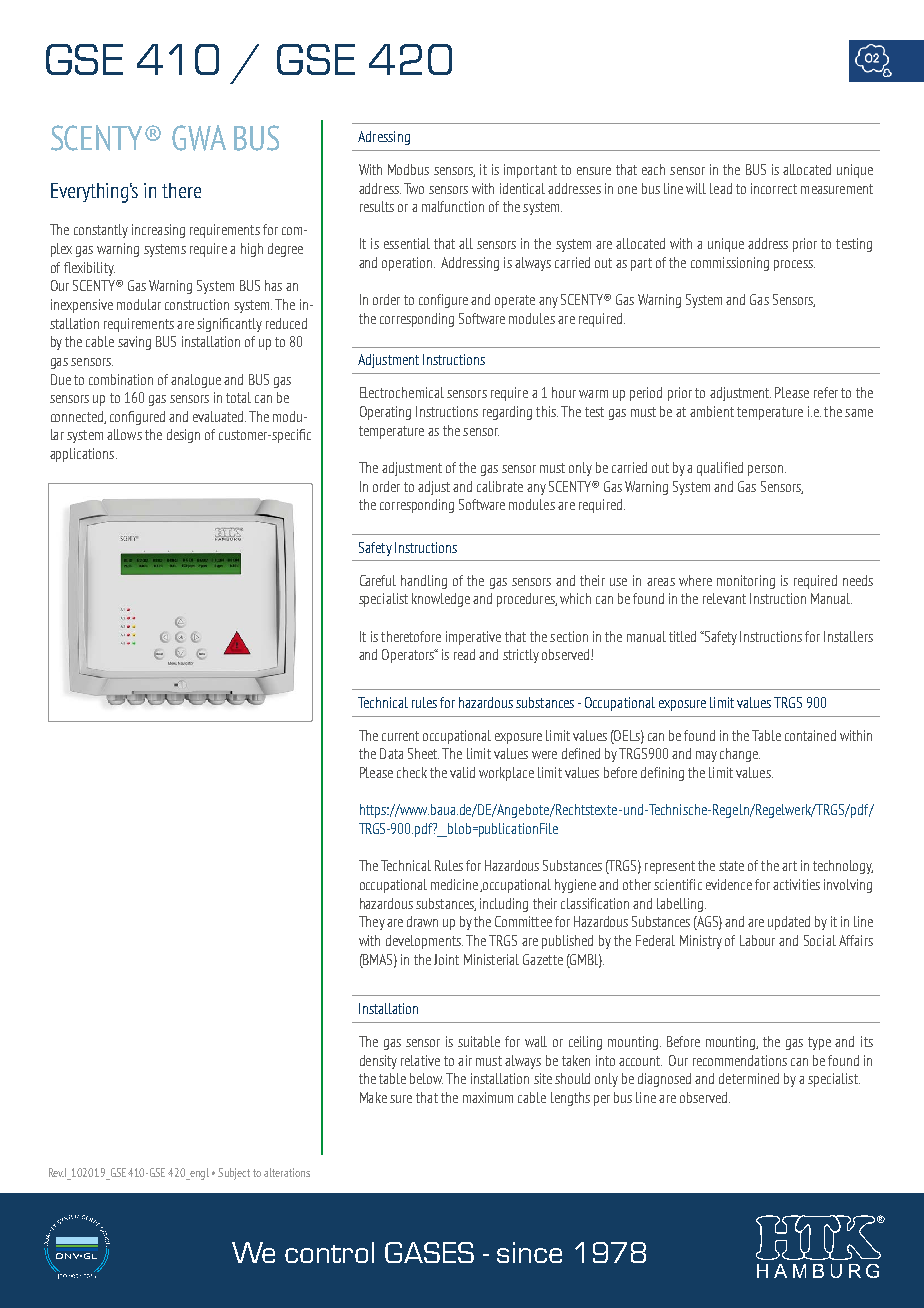  Describe the element at coordinates (446, 959) in the image. I see `Joint` at that location.
